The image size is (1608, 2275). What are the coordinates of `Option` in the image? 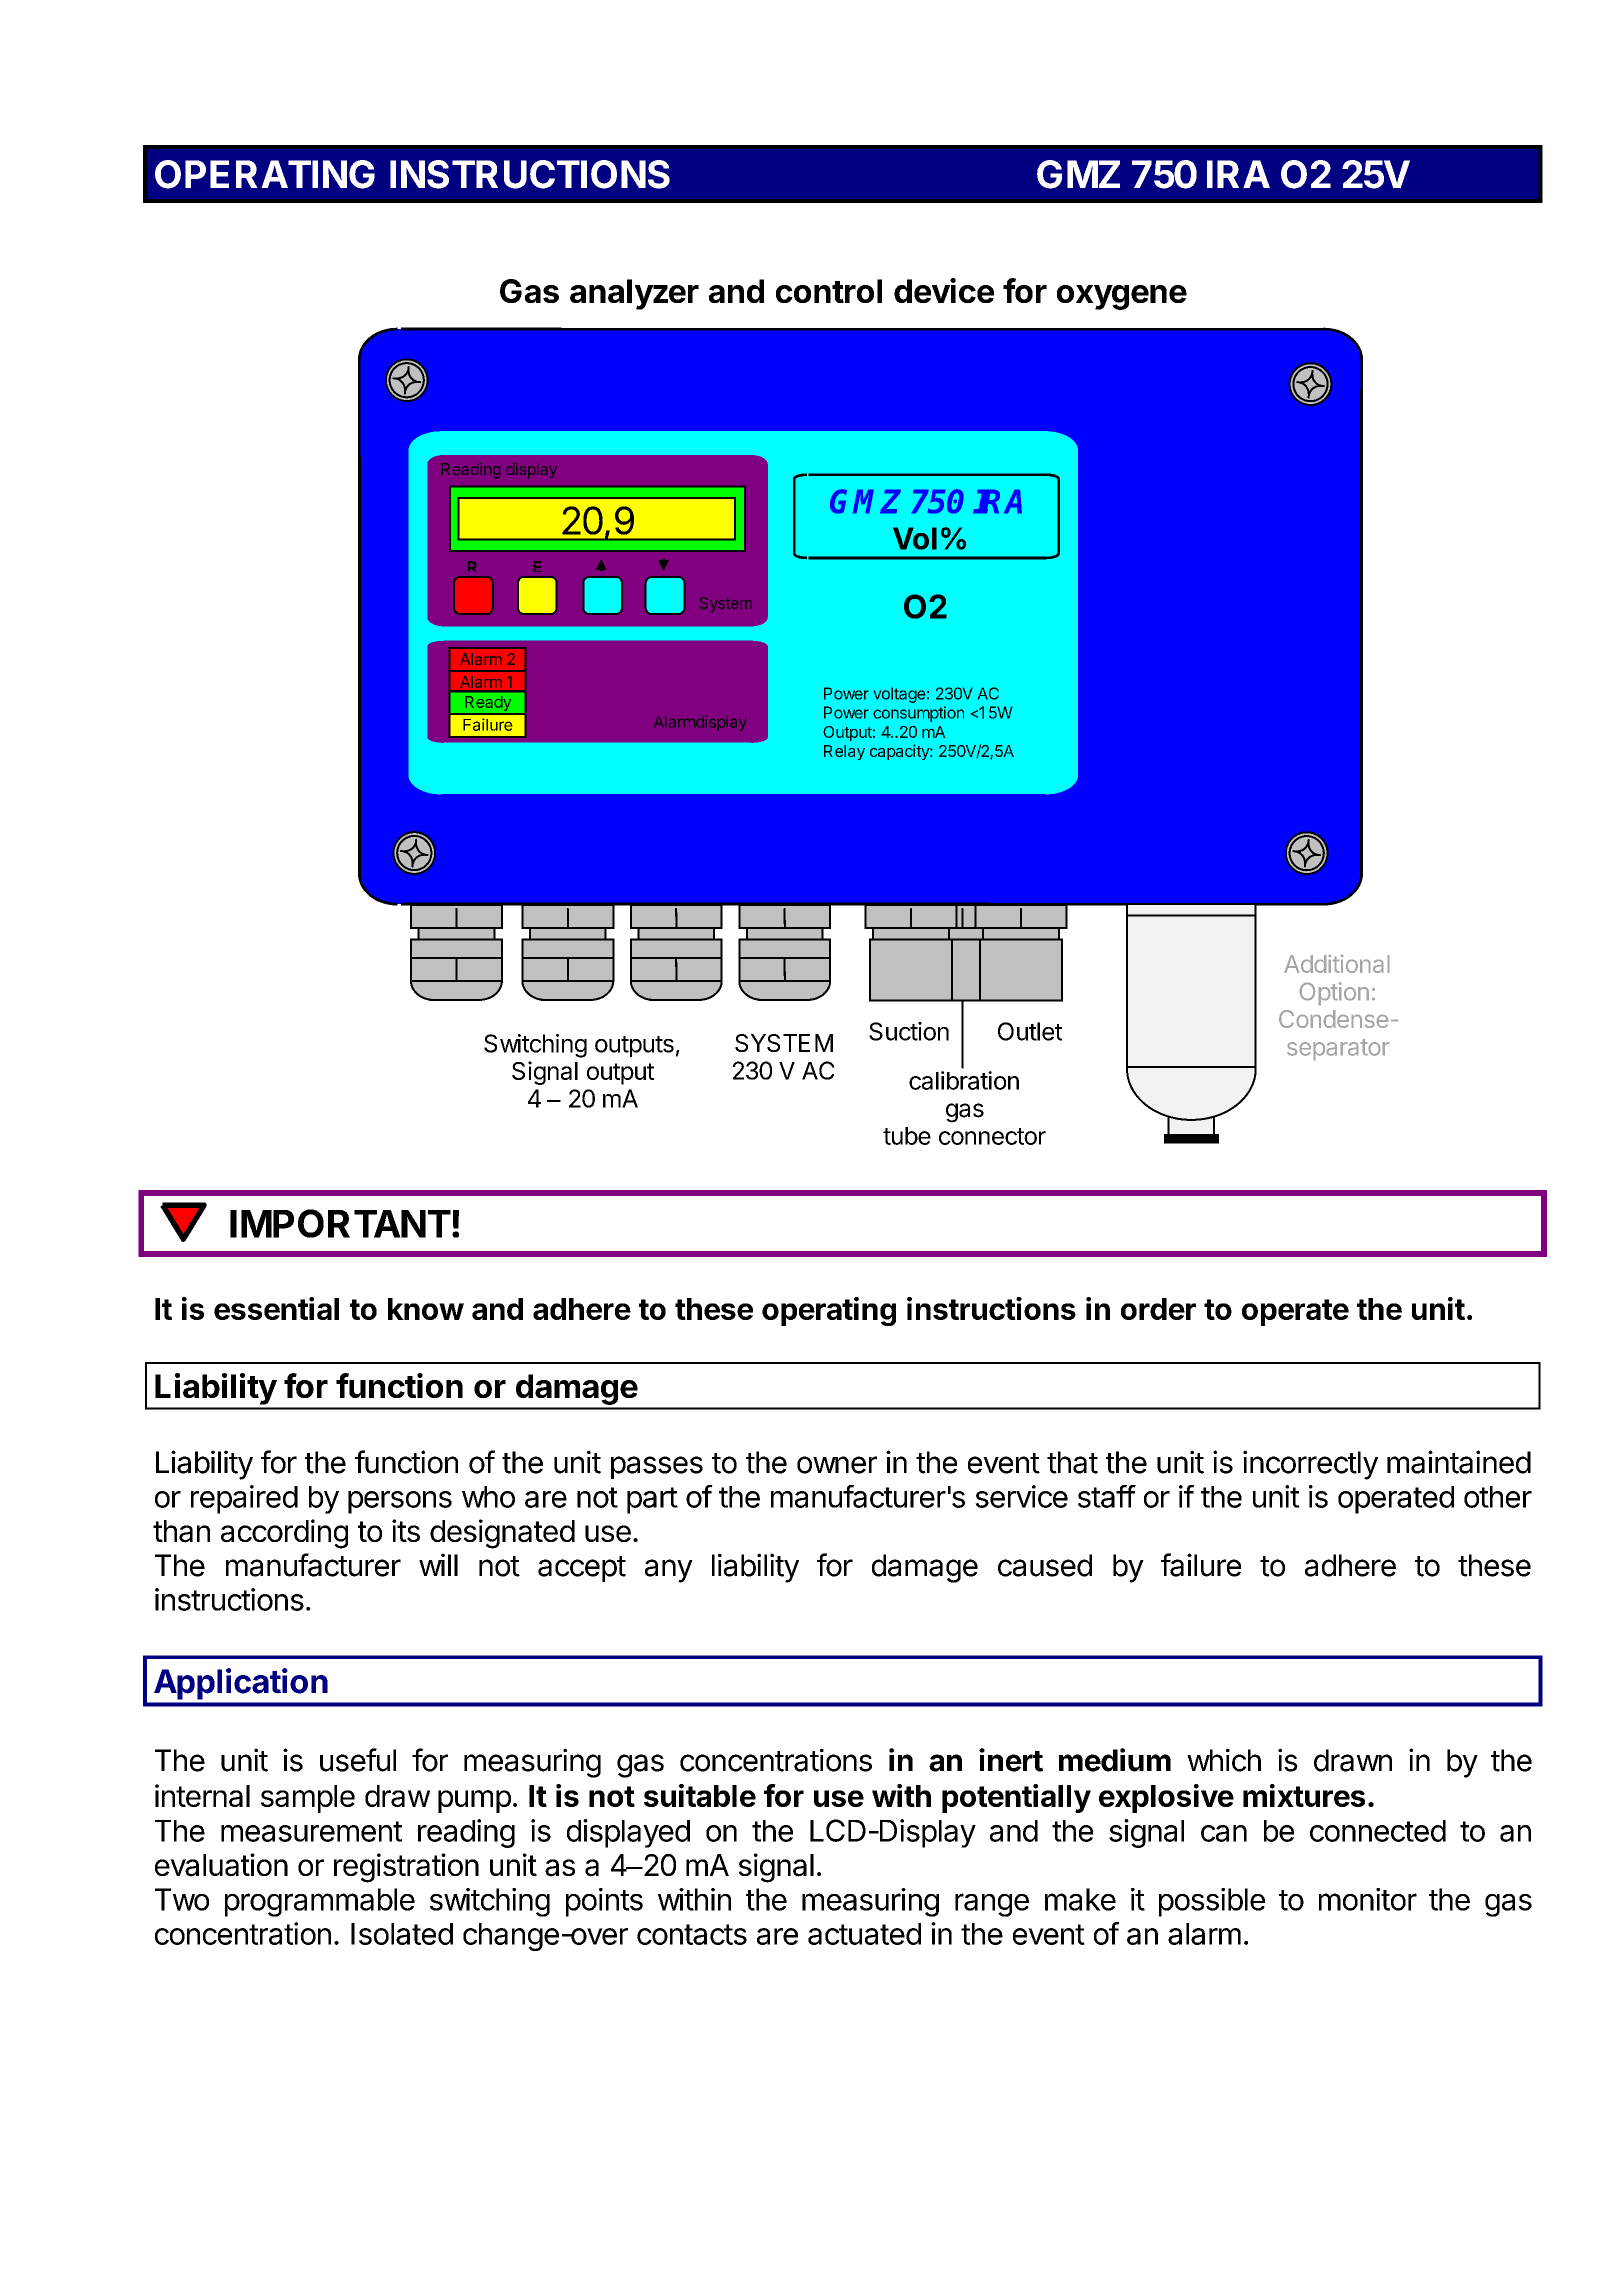 It's located at (1334, 993).
